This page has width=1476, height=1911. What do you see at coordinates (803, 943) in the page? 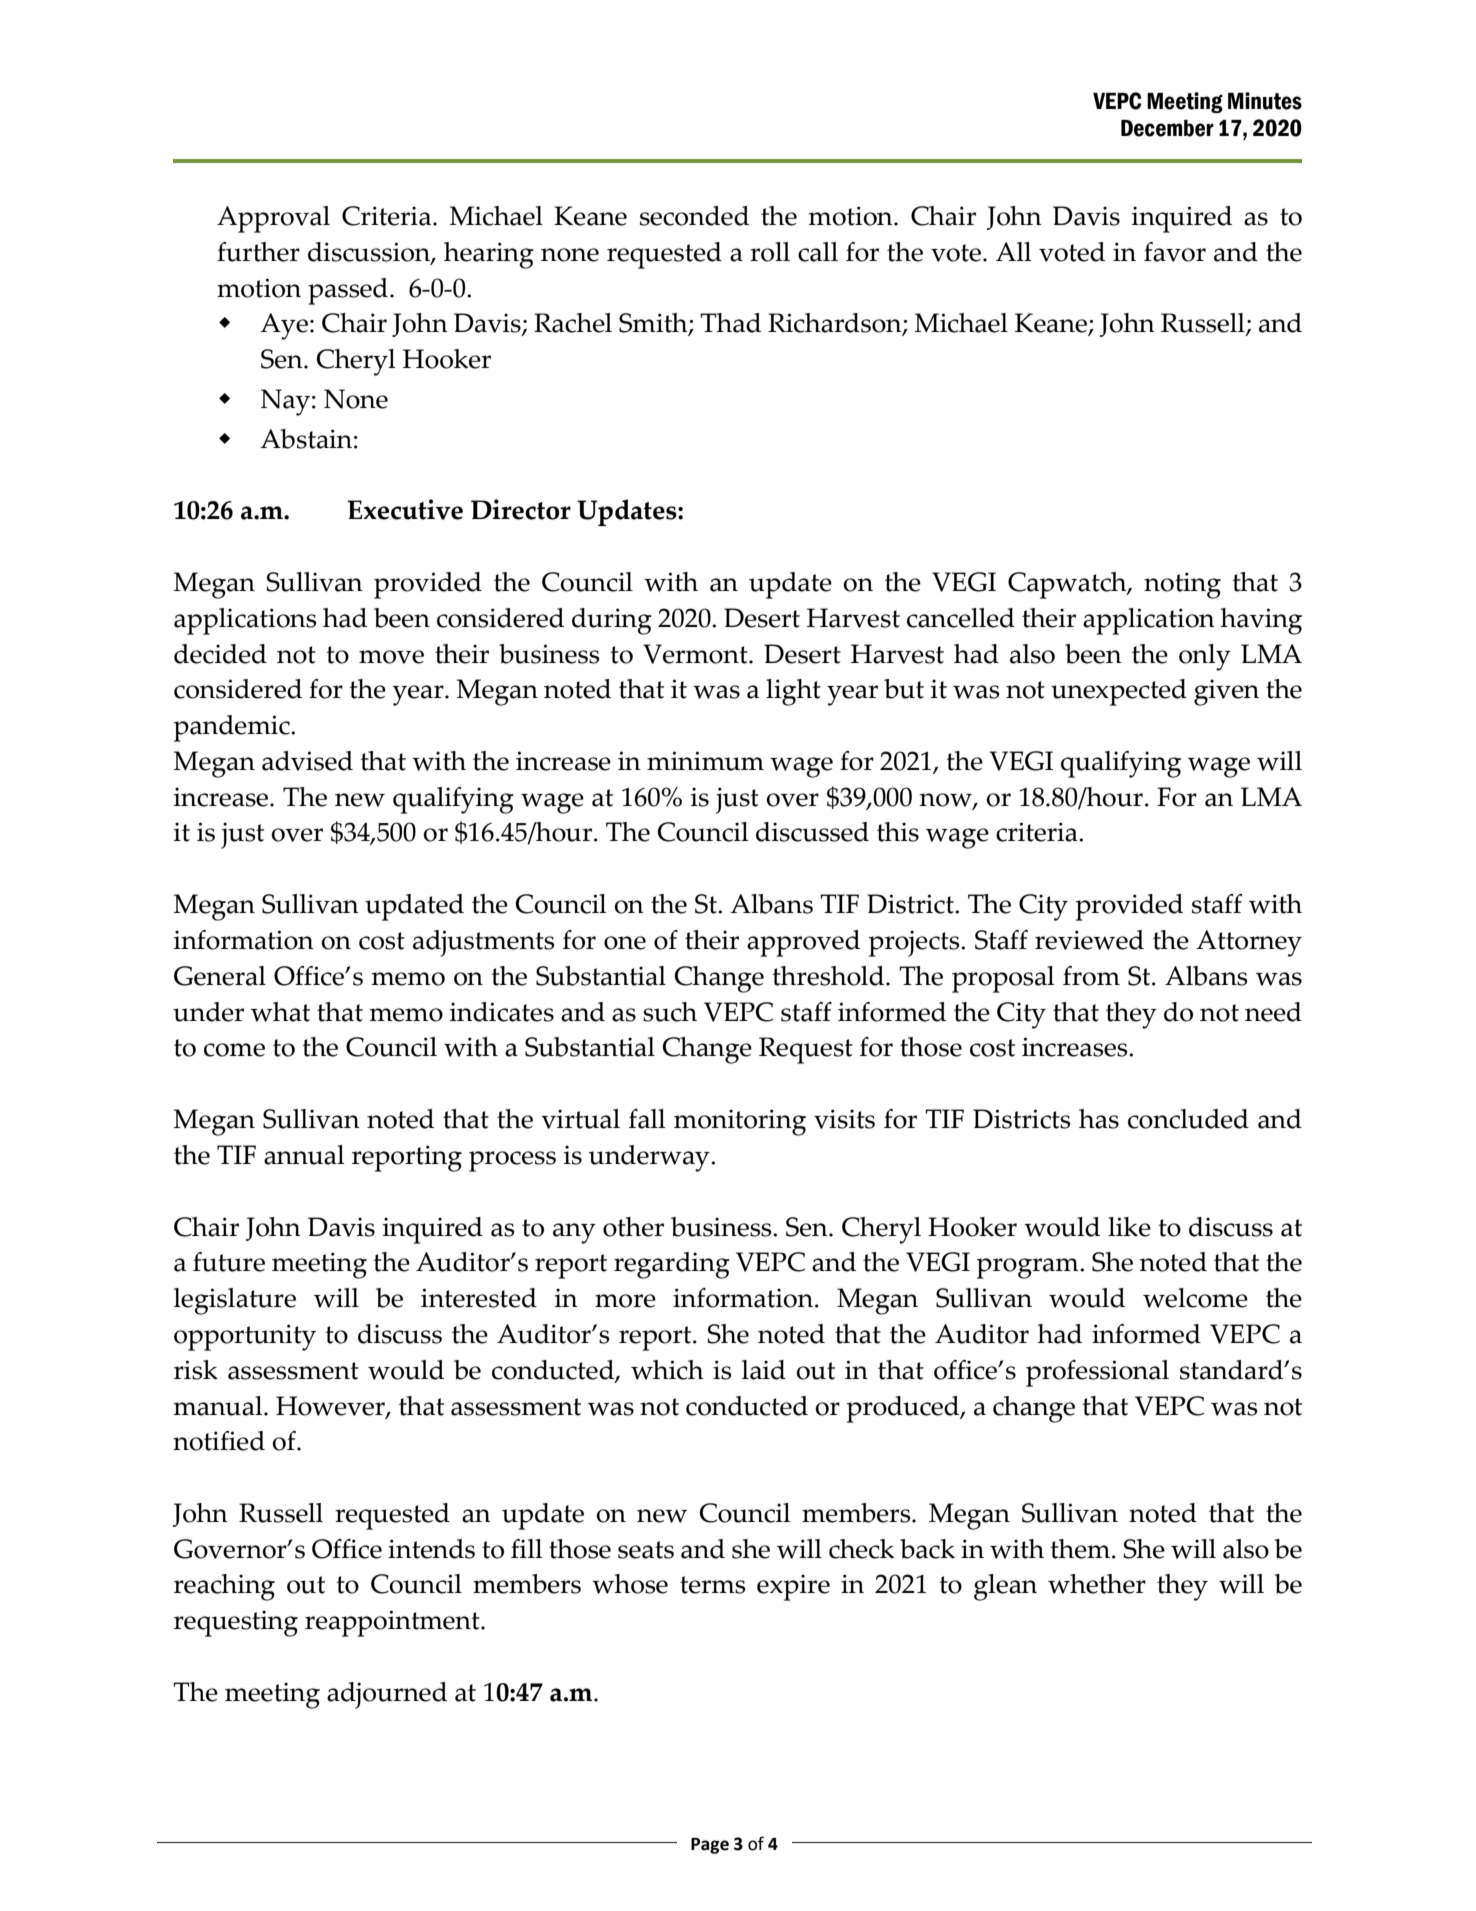
I see `approved` at bounding box center [803, 943].
